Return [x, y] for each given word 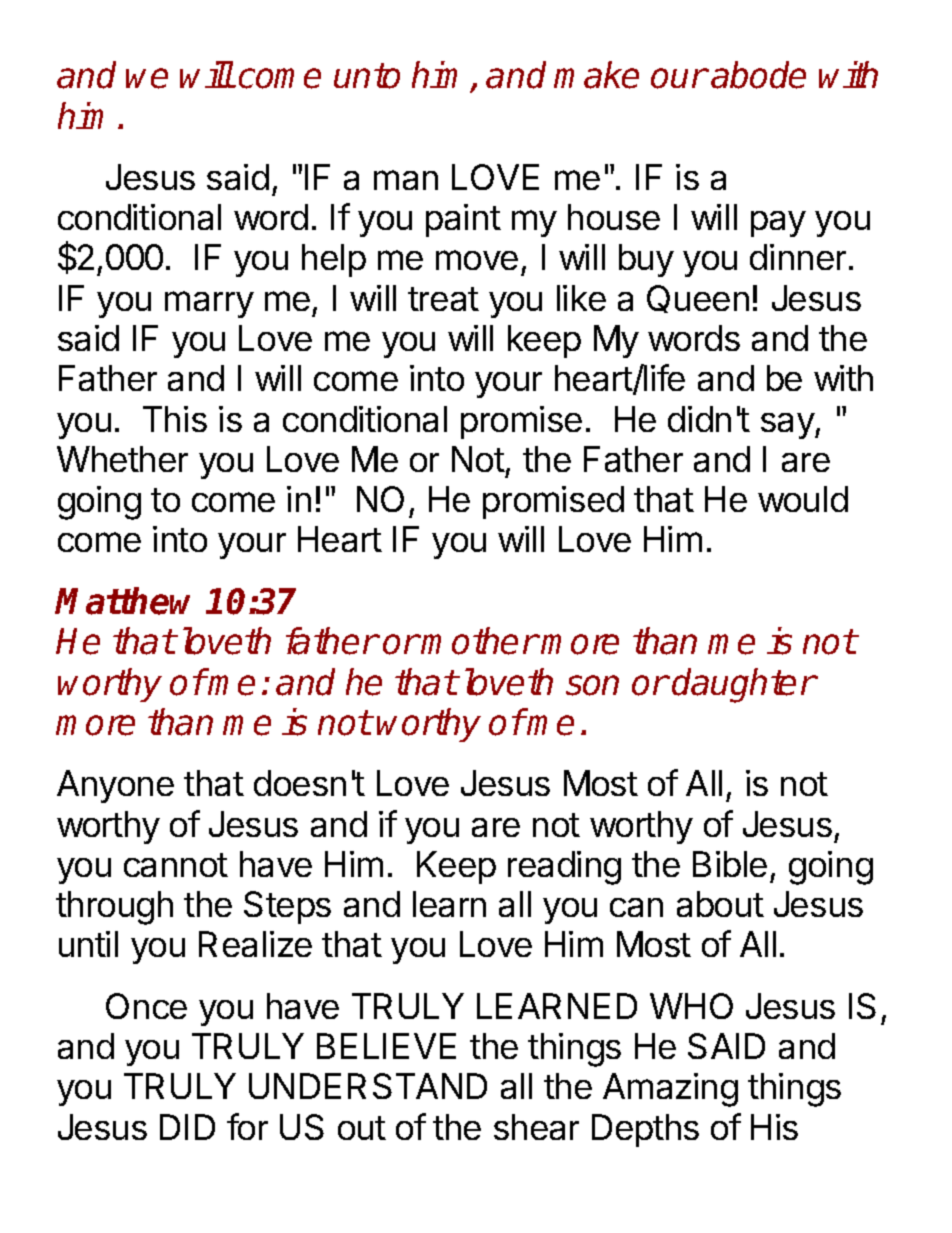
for [247, 1126]
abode [758, 75]
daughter [744, 685]
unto [367, 76]
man [406, 180]
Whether [122, 459]
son [592, 685]
